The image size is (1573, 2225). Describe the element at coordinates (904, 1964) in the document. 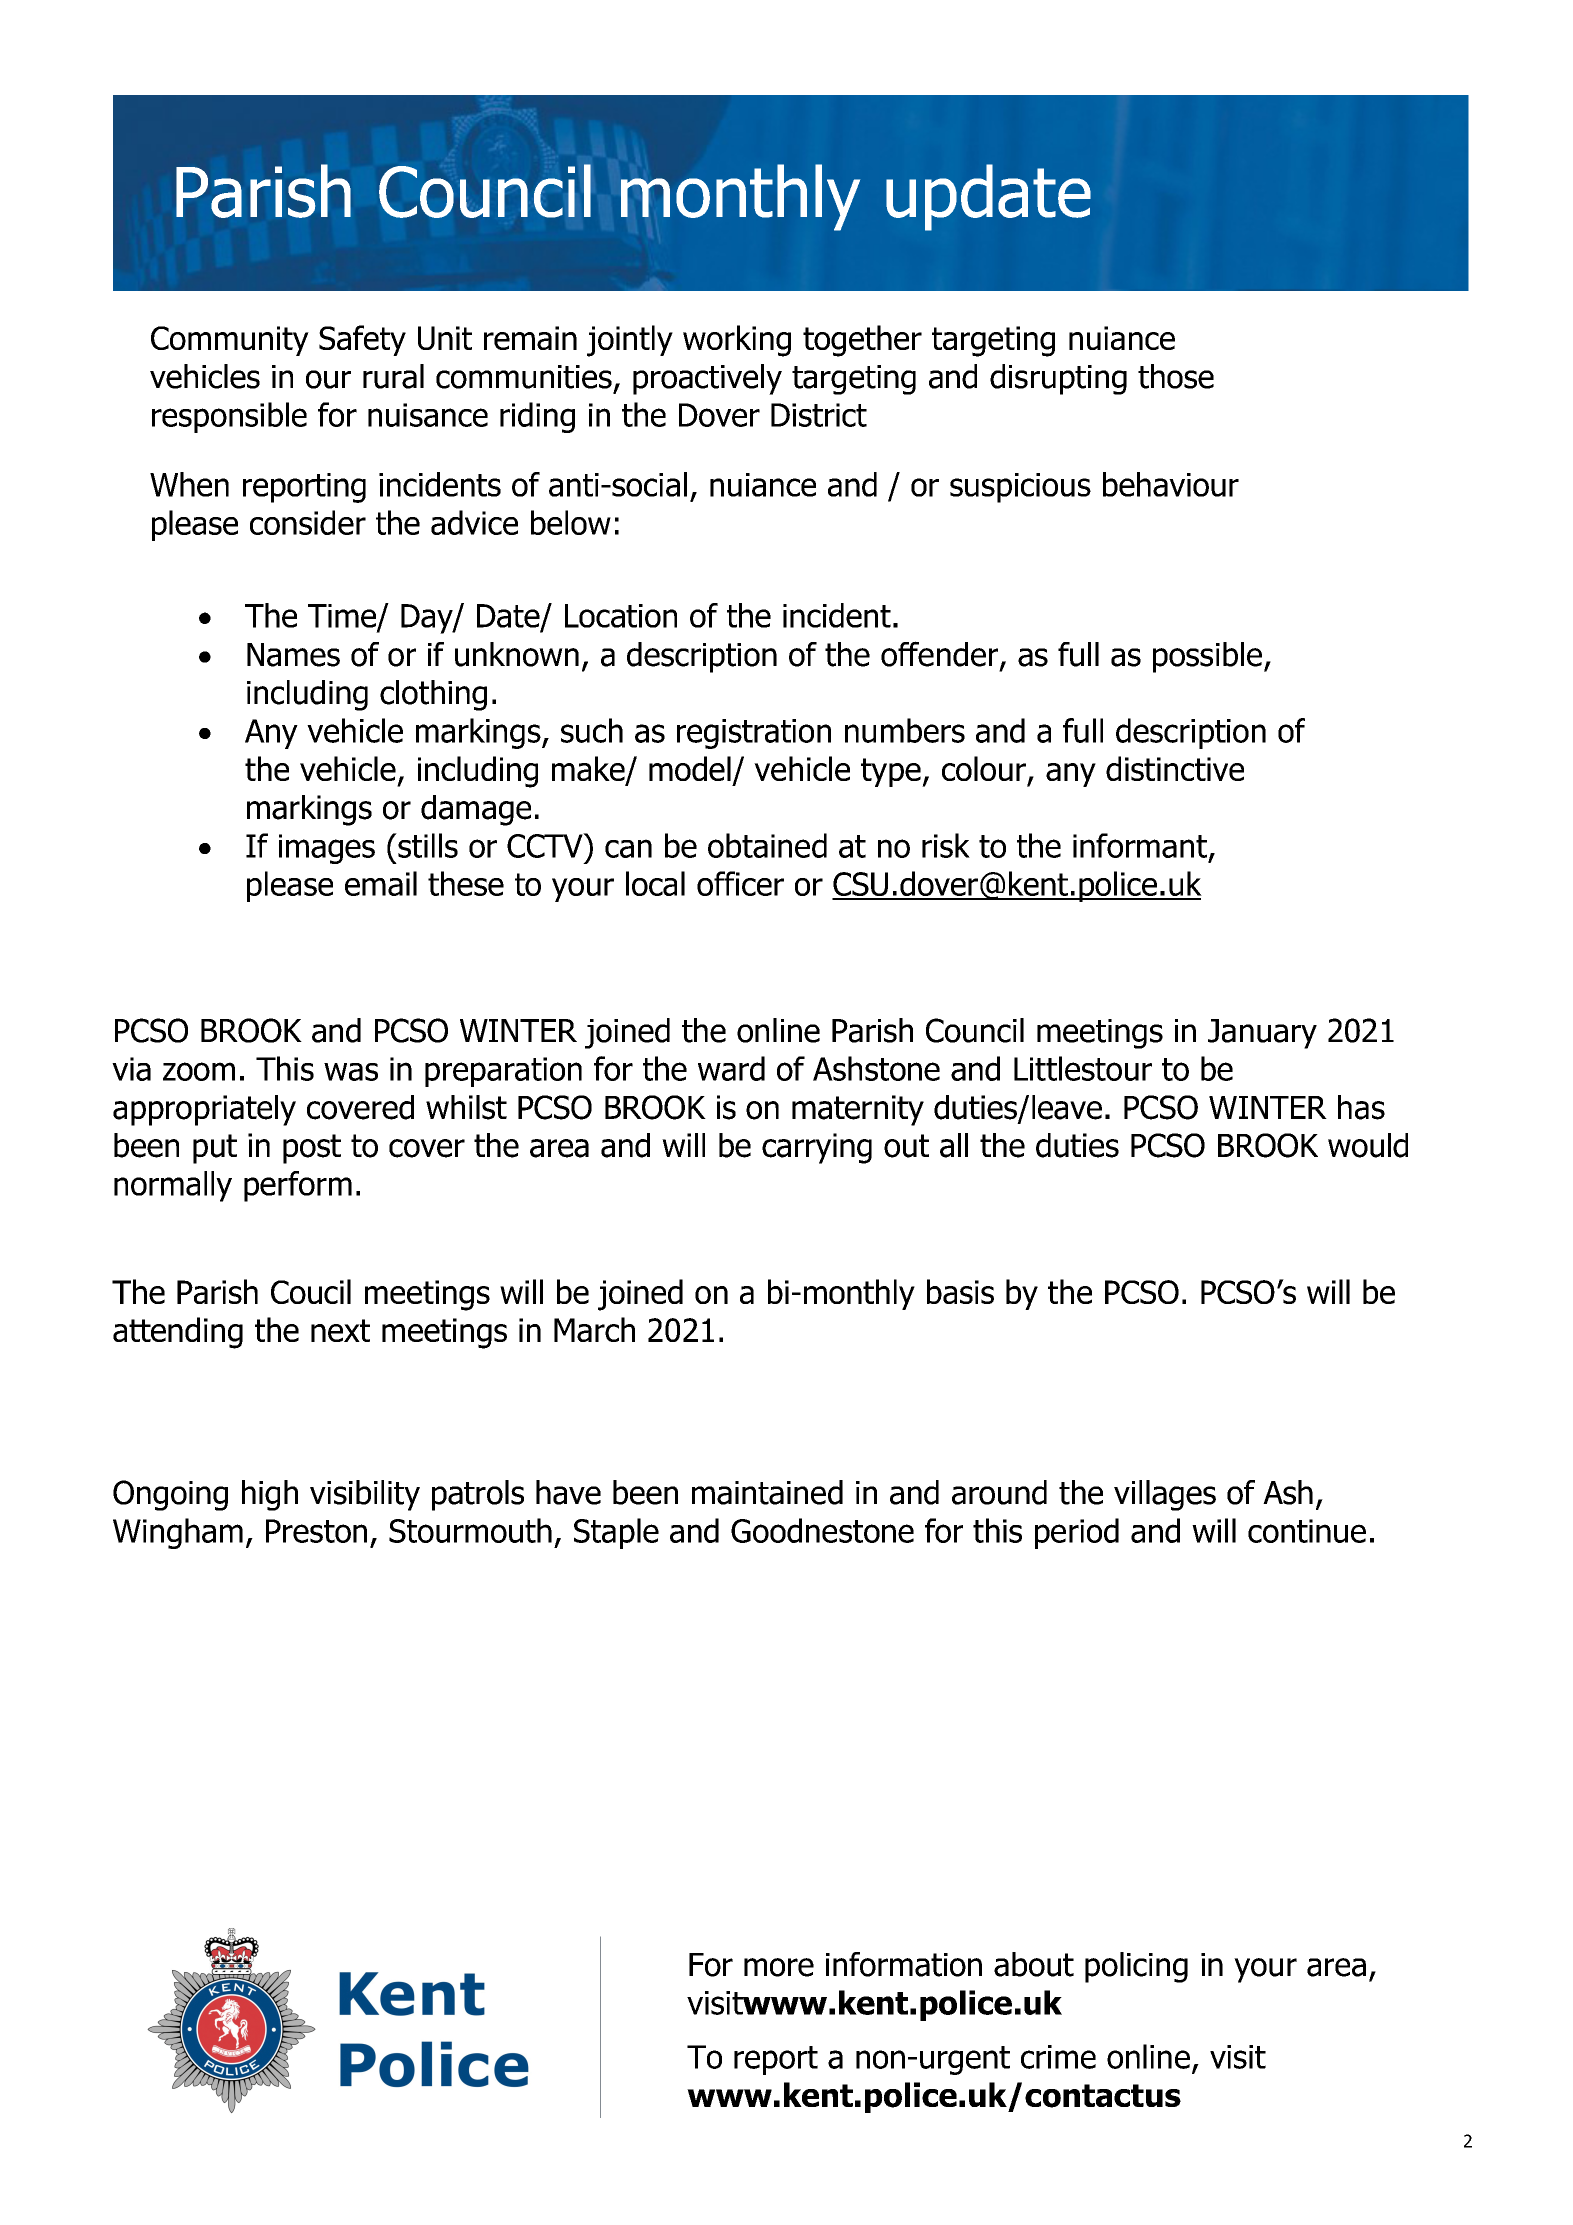

I see `information` at that location.
